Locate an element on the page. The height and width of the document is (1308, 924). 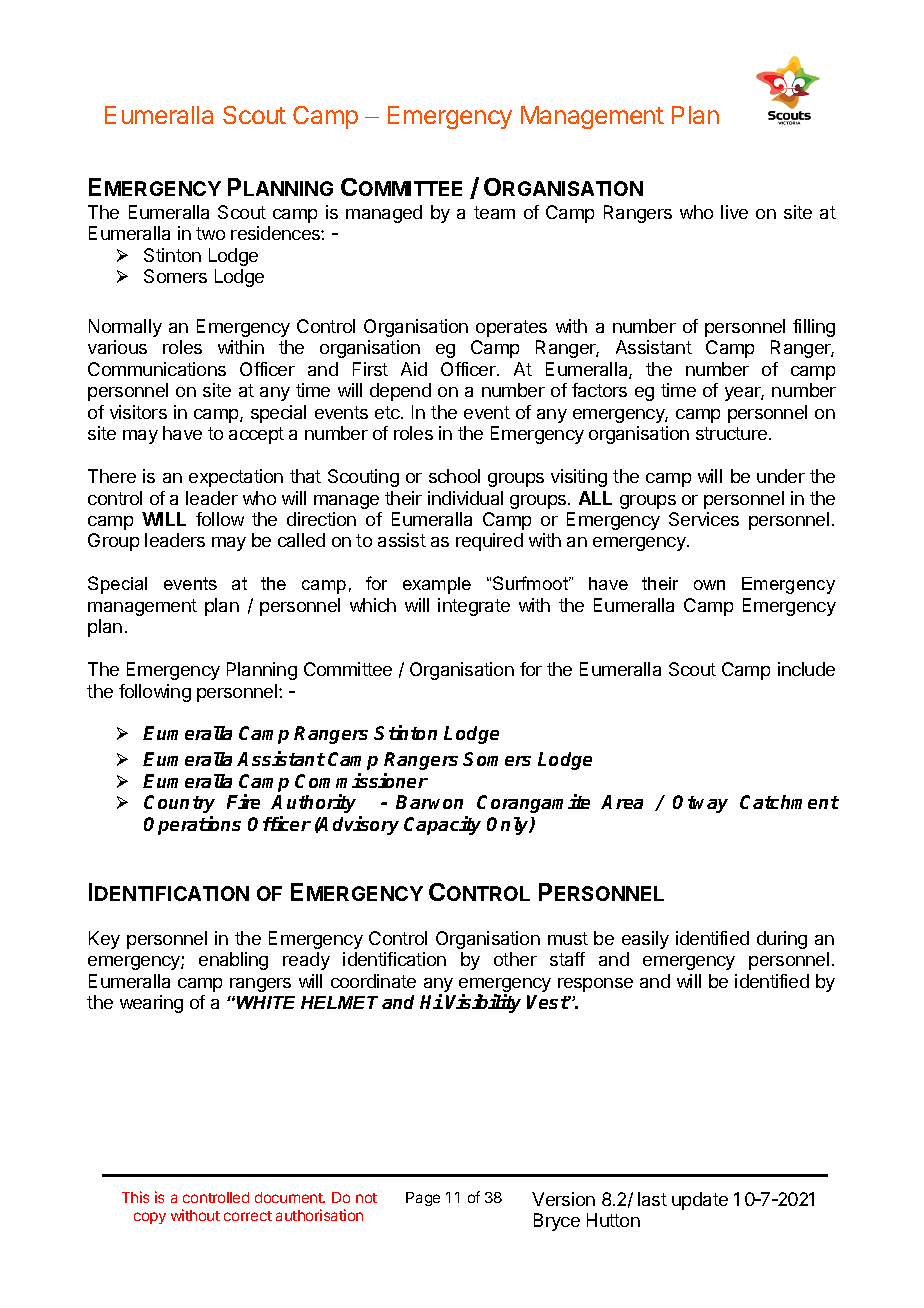
copy is located at coordinates (150, 1218).
